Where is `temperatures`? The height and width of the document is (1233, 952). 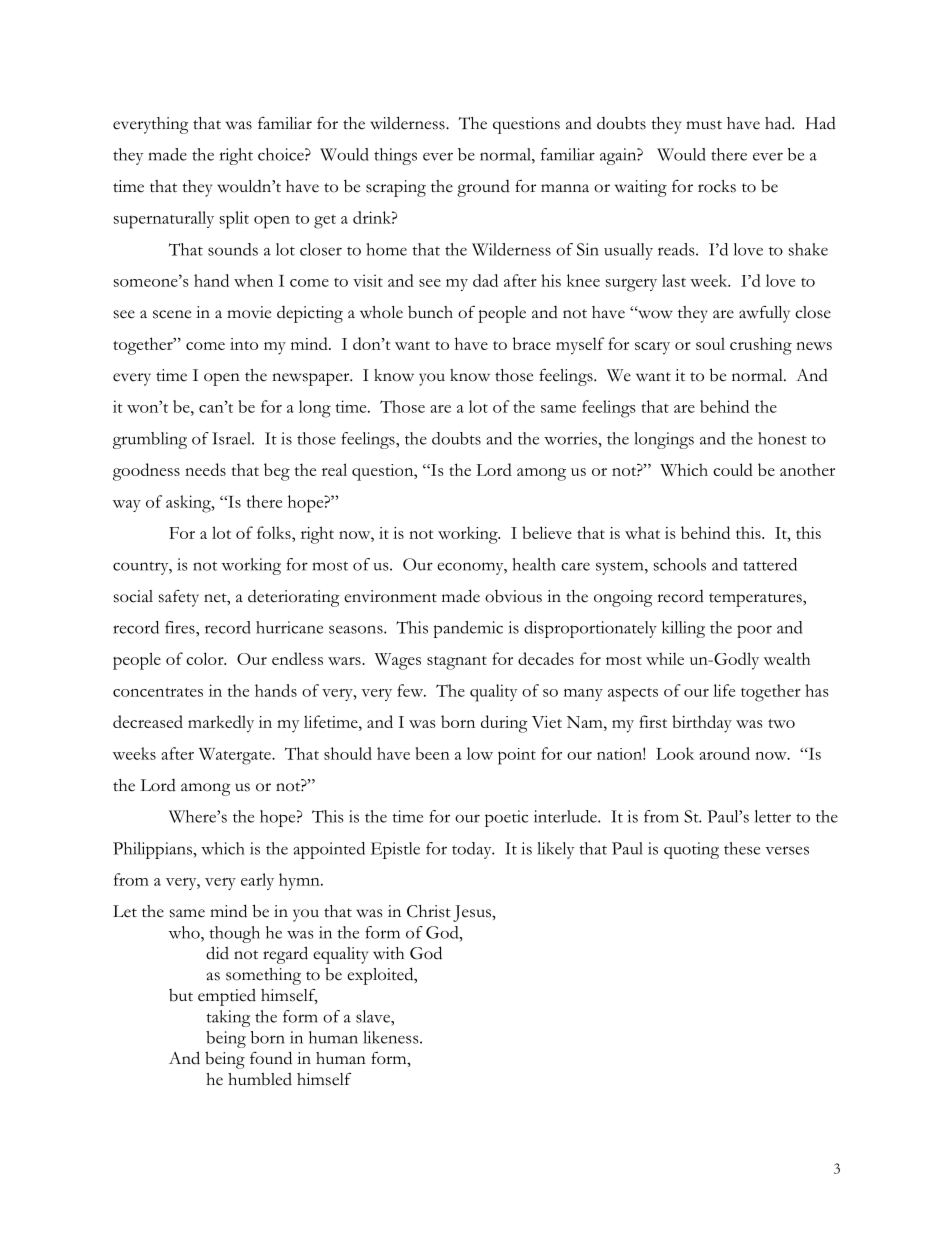 temperatures is located at coordinates (756, 600).
